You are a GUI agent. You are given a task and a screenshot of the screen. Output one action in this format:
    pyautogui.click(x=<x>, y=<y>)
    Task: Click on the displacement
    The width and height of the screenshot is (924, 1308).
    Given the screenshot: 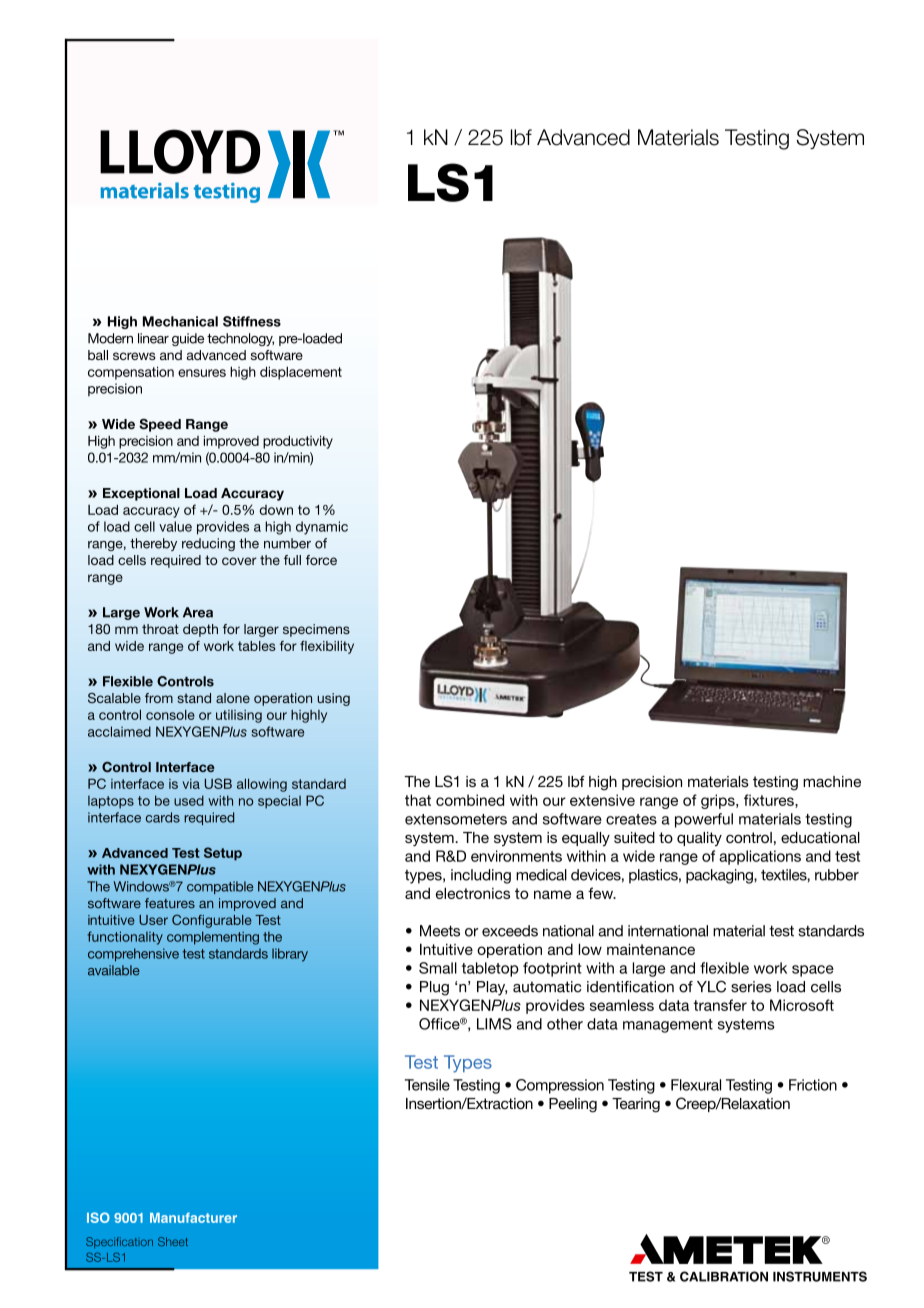 What is the action you would take?
    pyautogui.click(x=301, y=373)
